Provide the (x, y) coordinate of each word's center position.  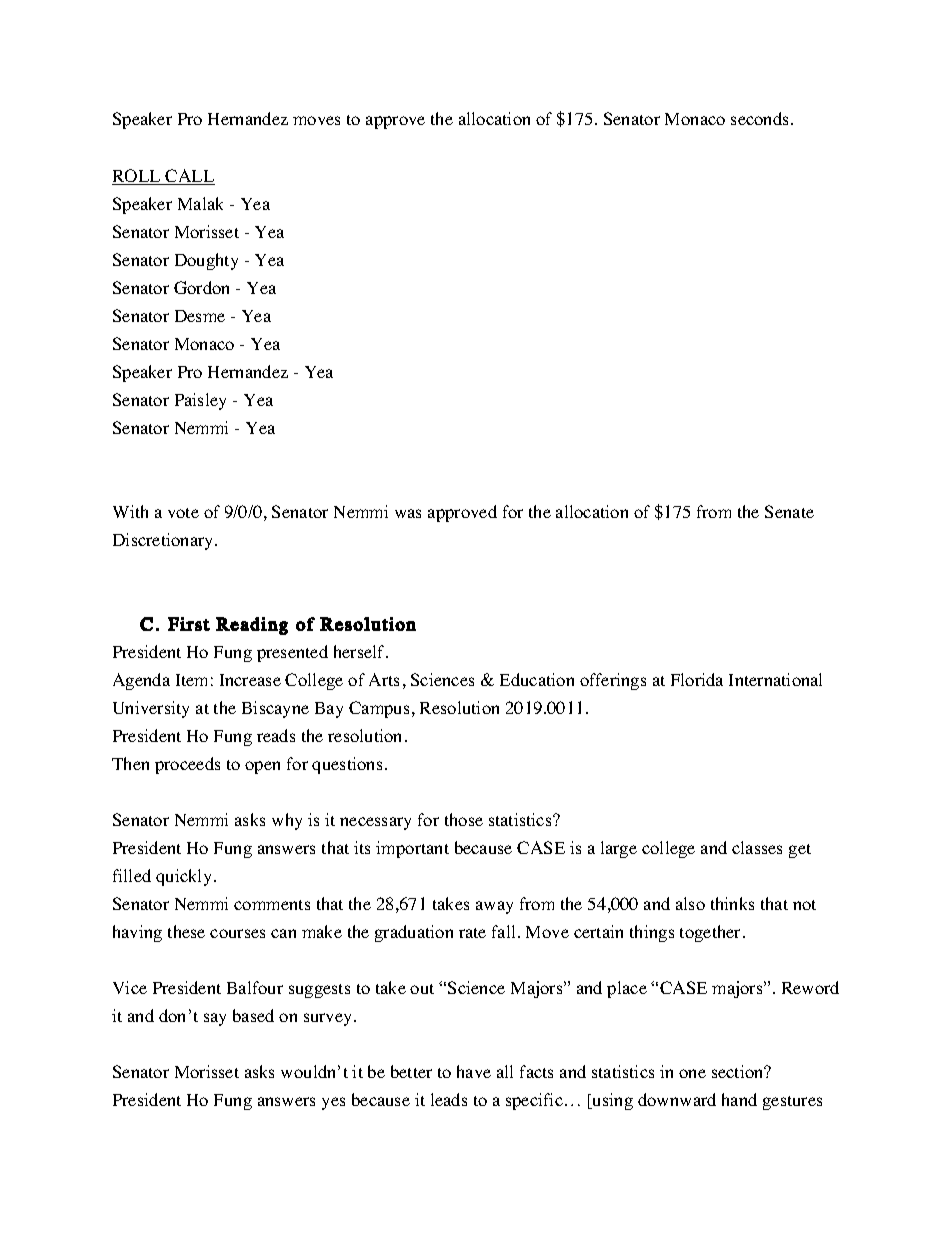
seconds (761, 118)
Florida (697, 679)
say (215, 1019)
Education (537, 679)
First (189, 624)
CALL (189, 177)
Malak (200, 203)
